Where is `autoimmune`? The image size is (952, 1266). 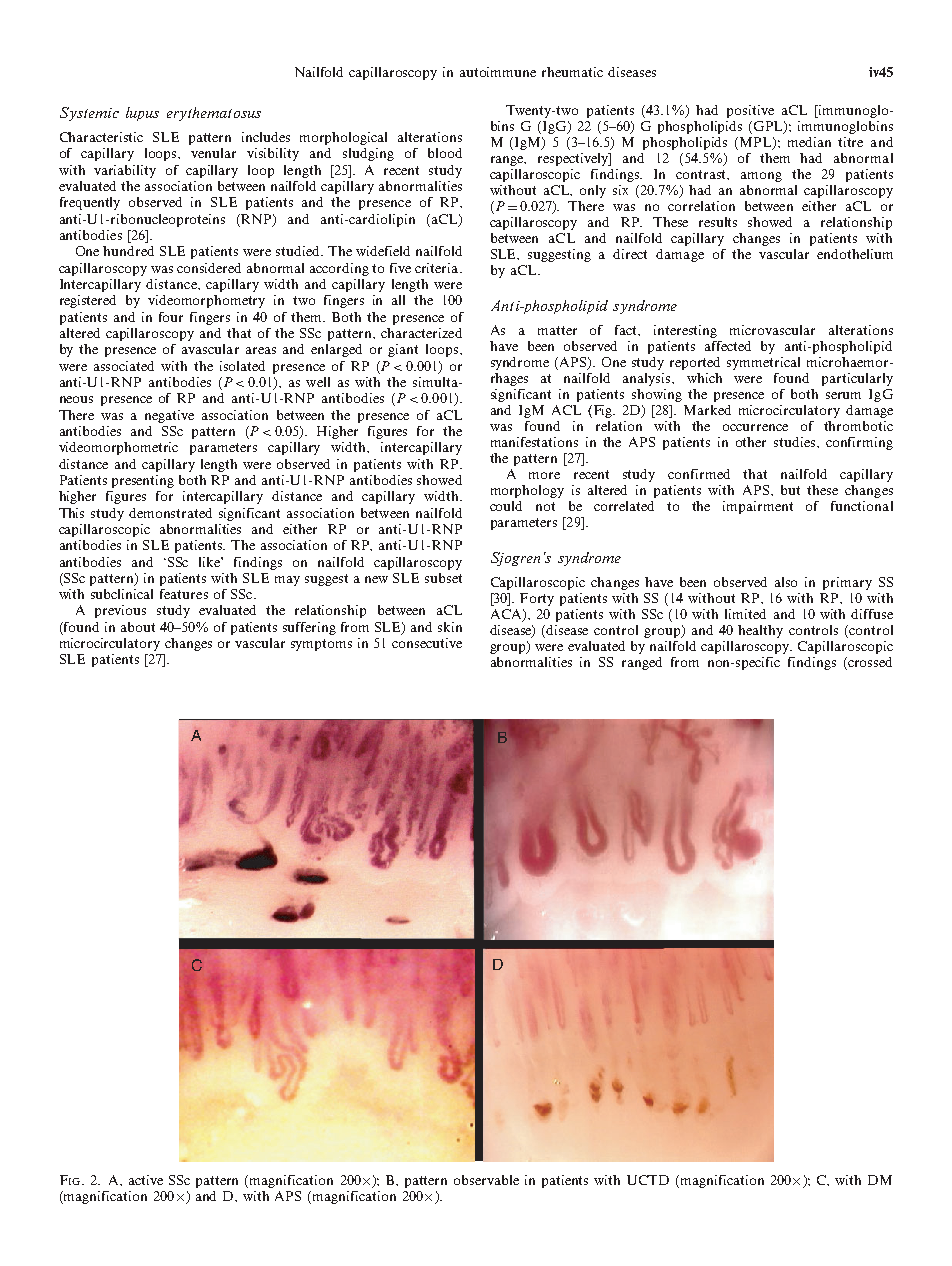 autoimmune is located at coordinates (498, 72).
